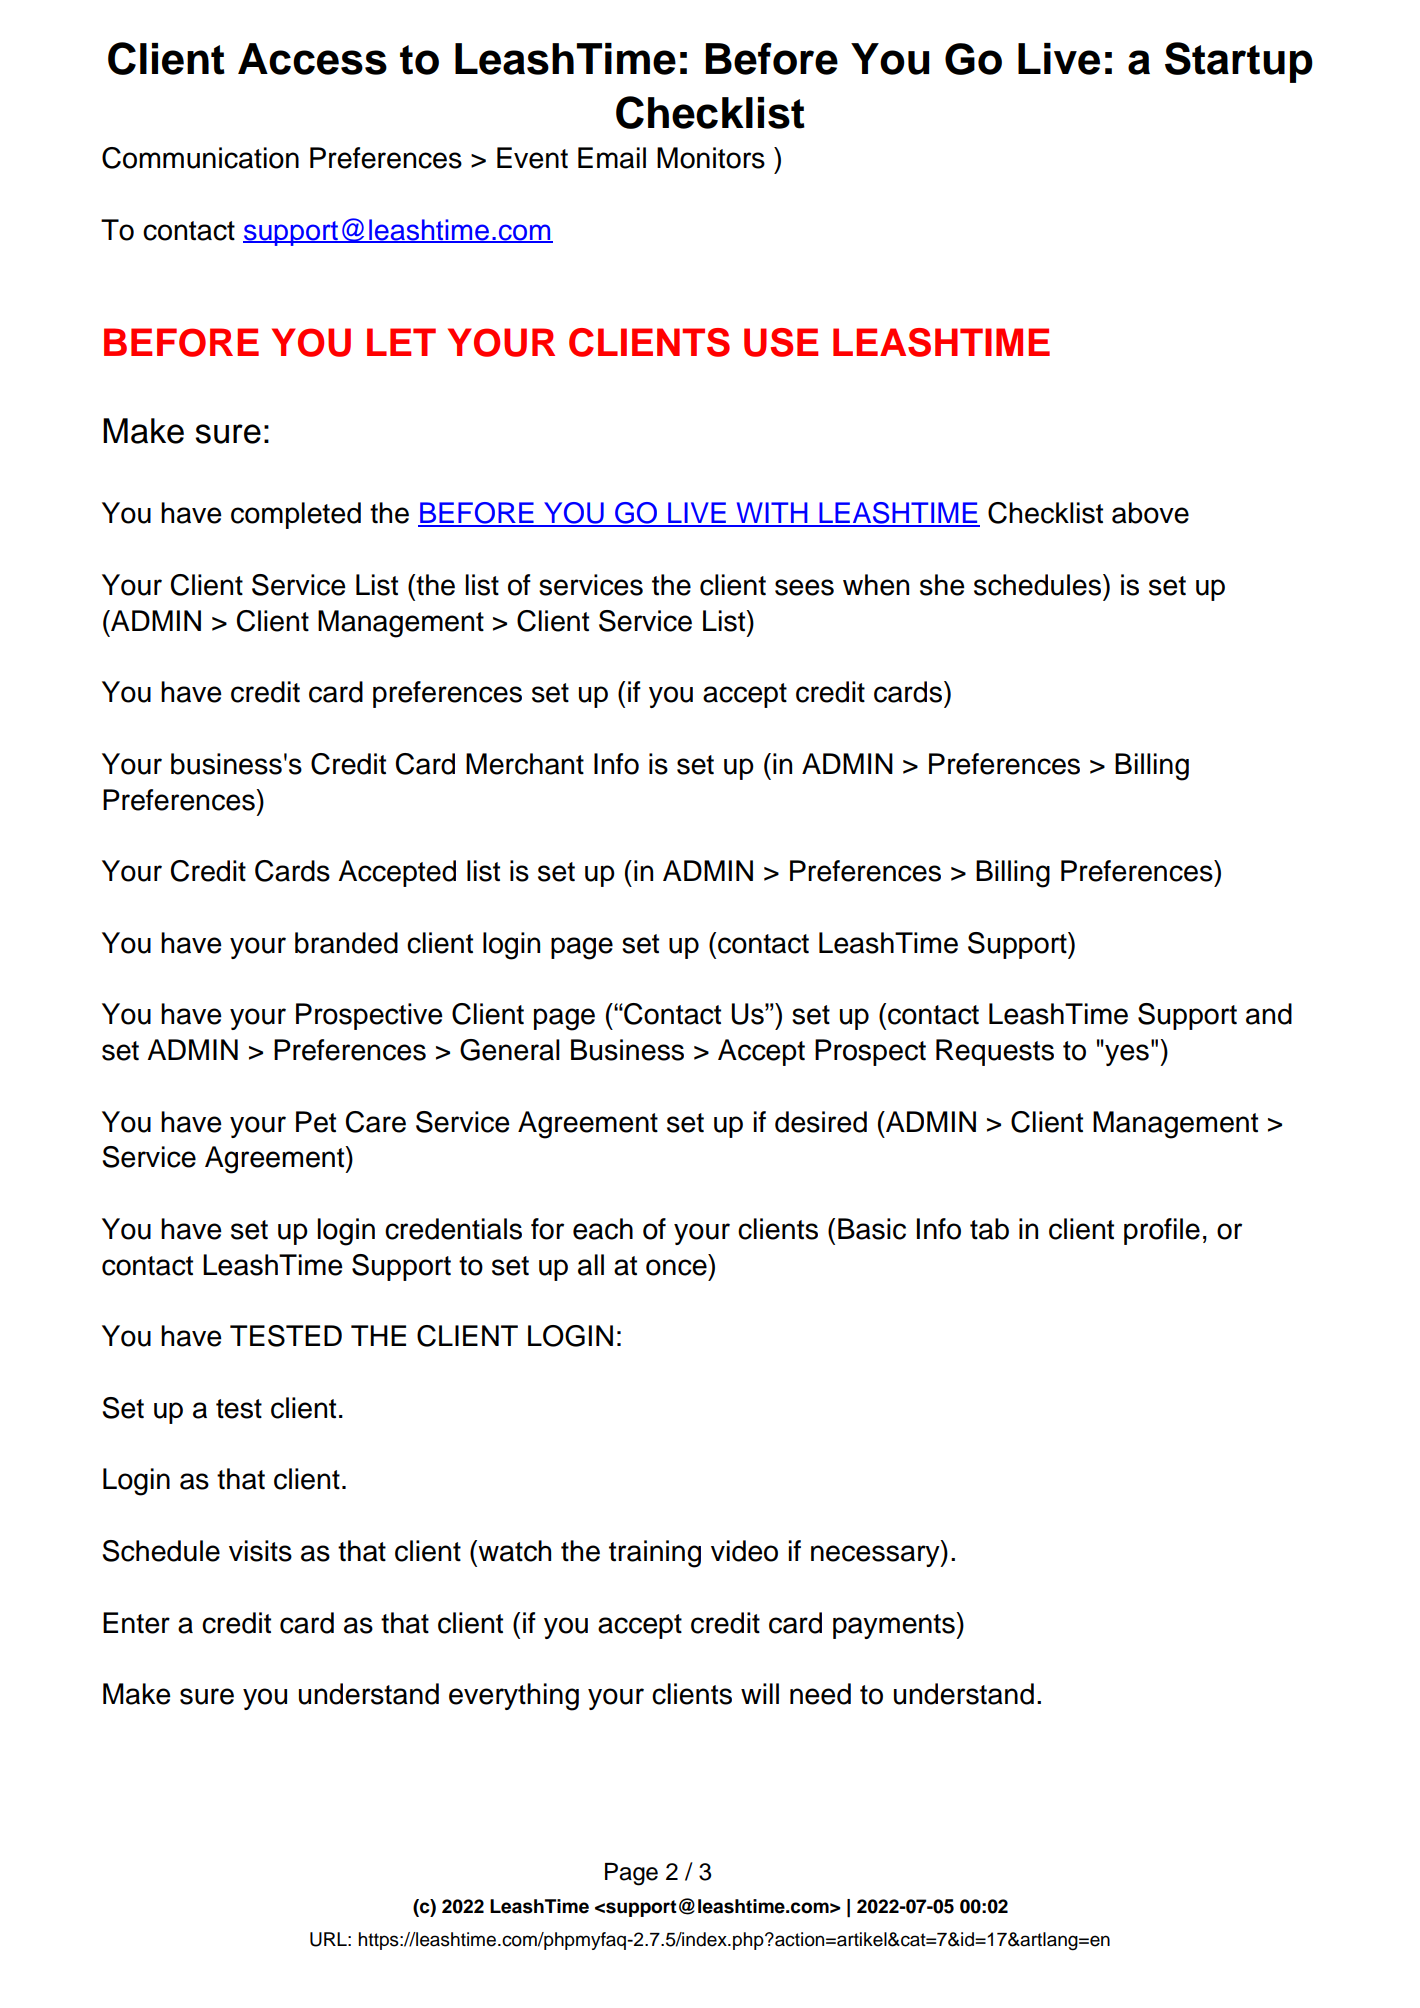 The image size is (1420, 2008). I want to click on Access, so click(312, 59).
